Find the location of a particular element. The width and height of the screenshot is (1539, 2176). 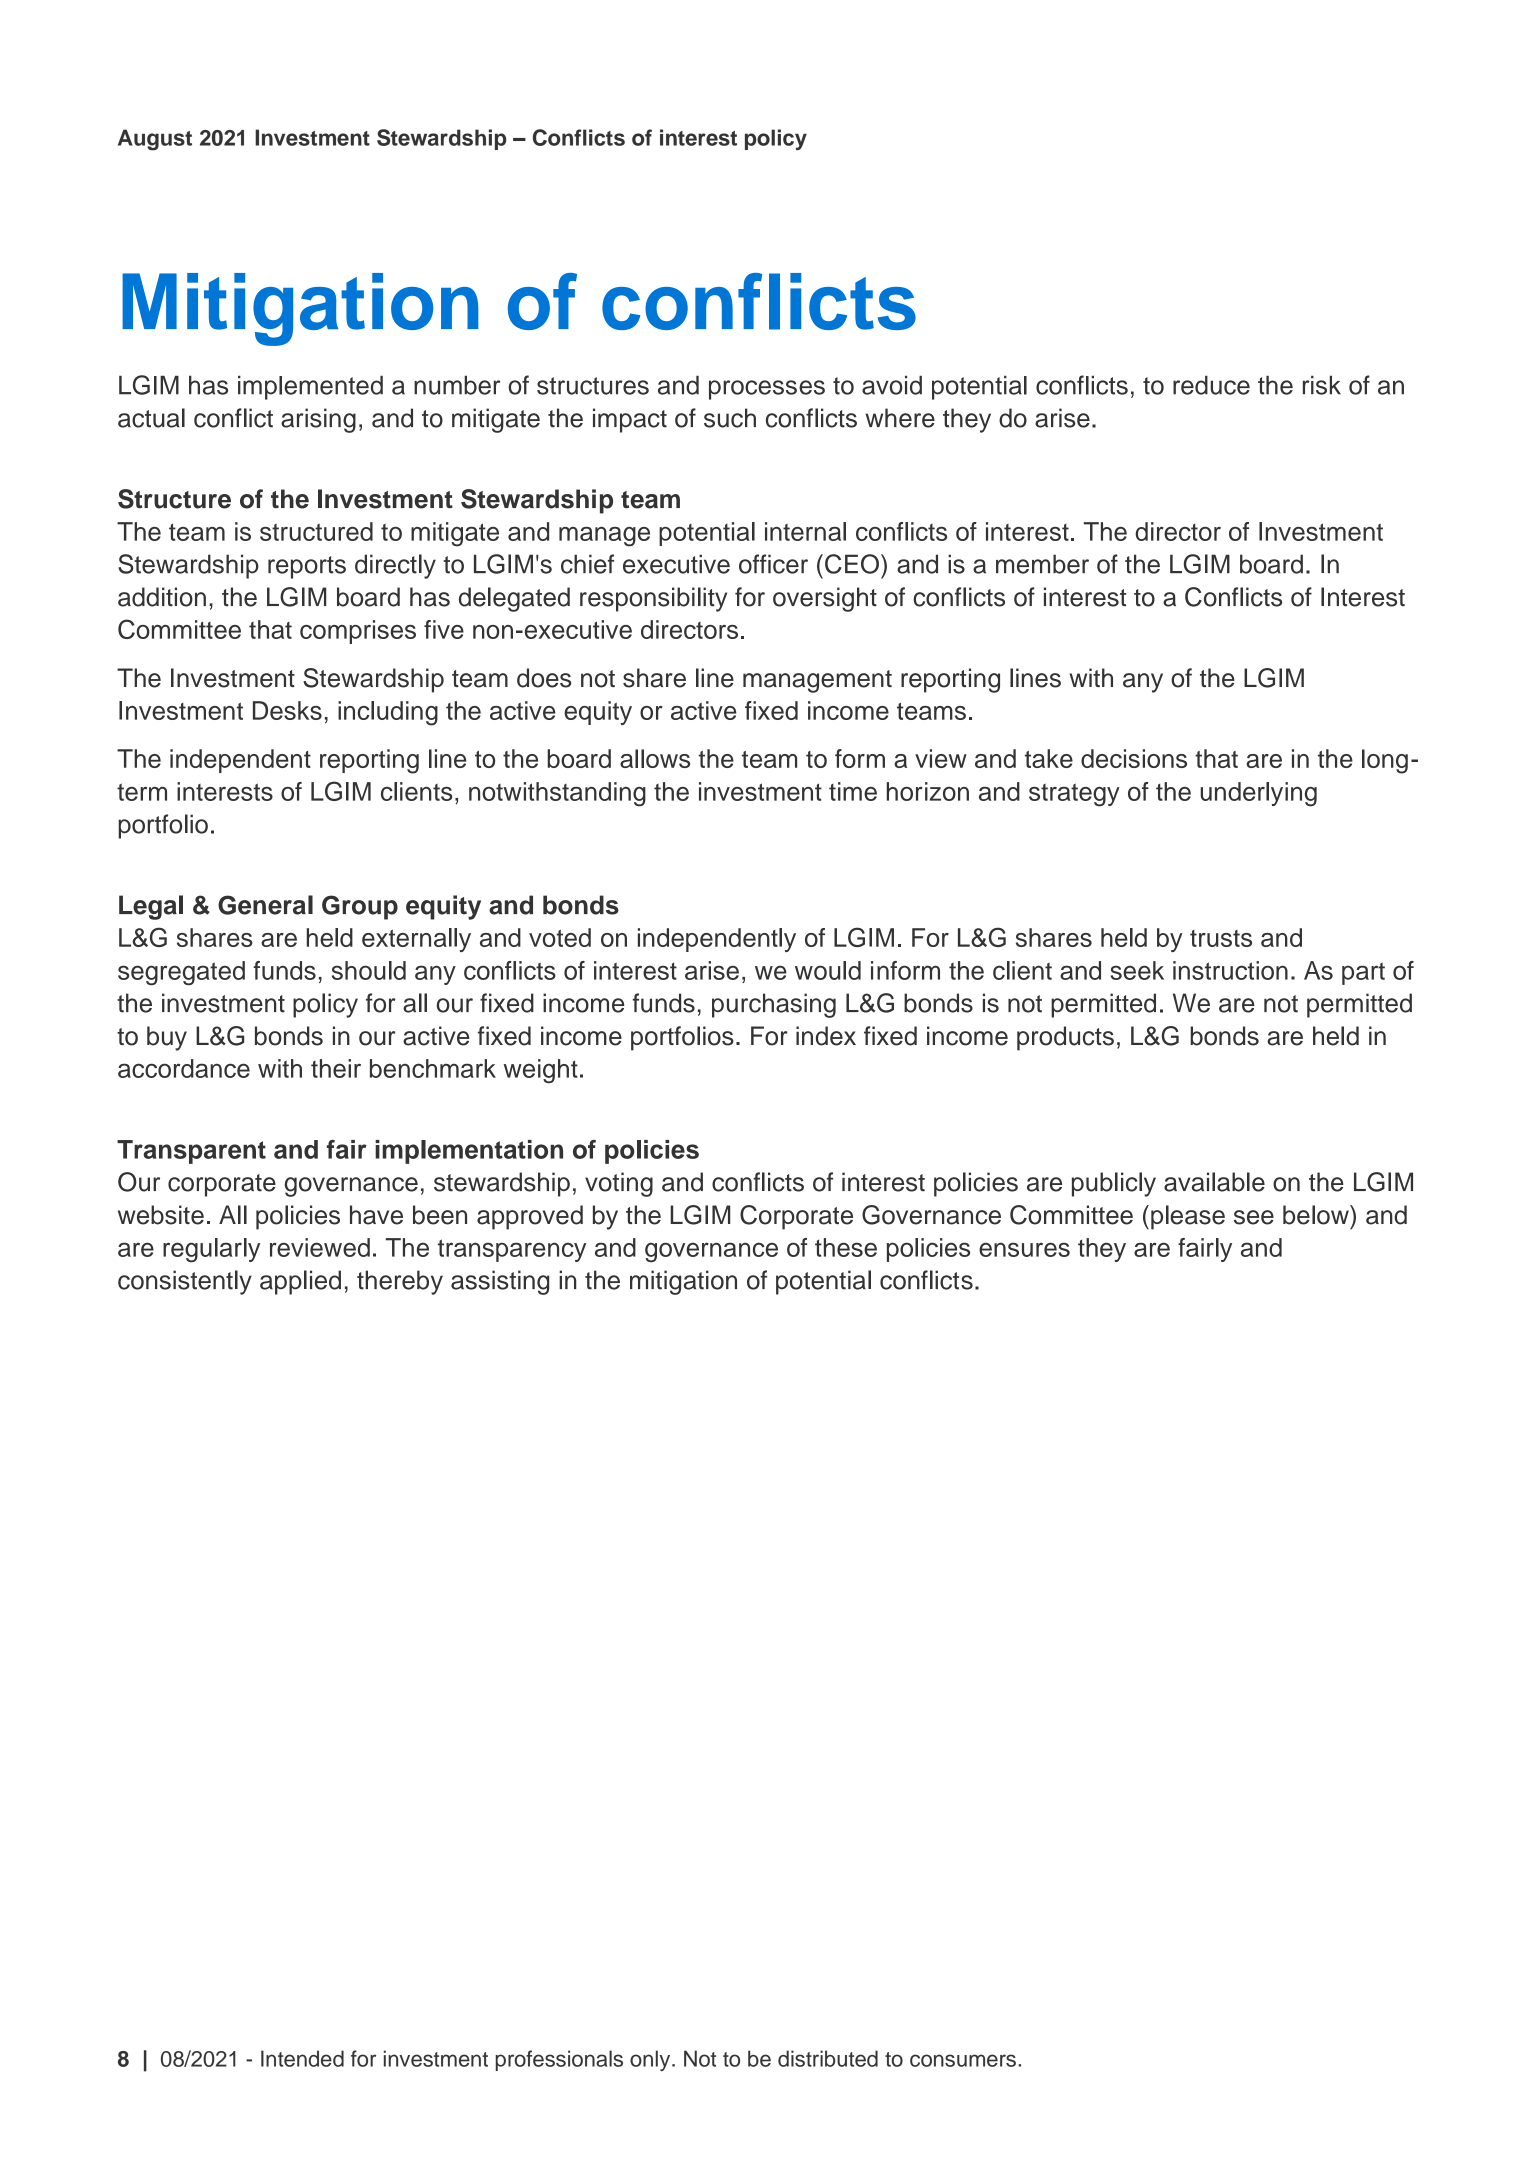

thereby is located at coordinates (400, 1282).
